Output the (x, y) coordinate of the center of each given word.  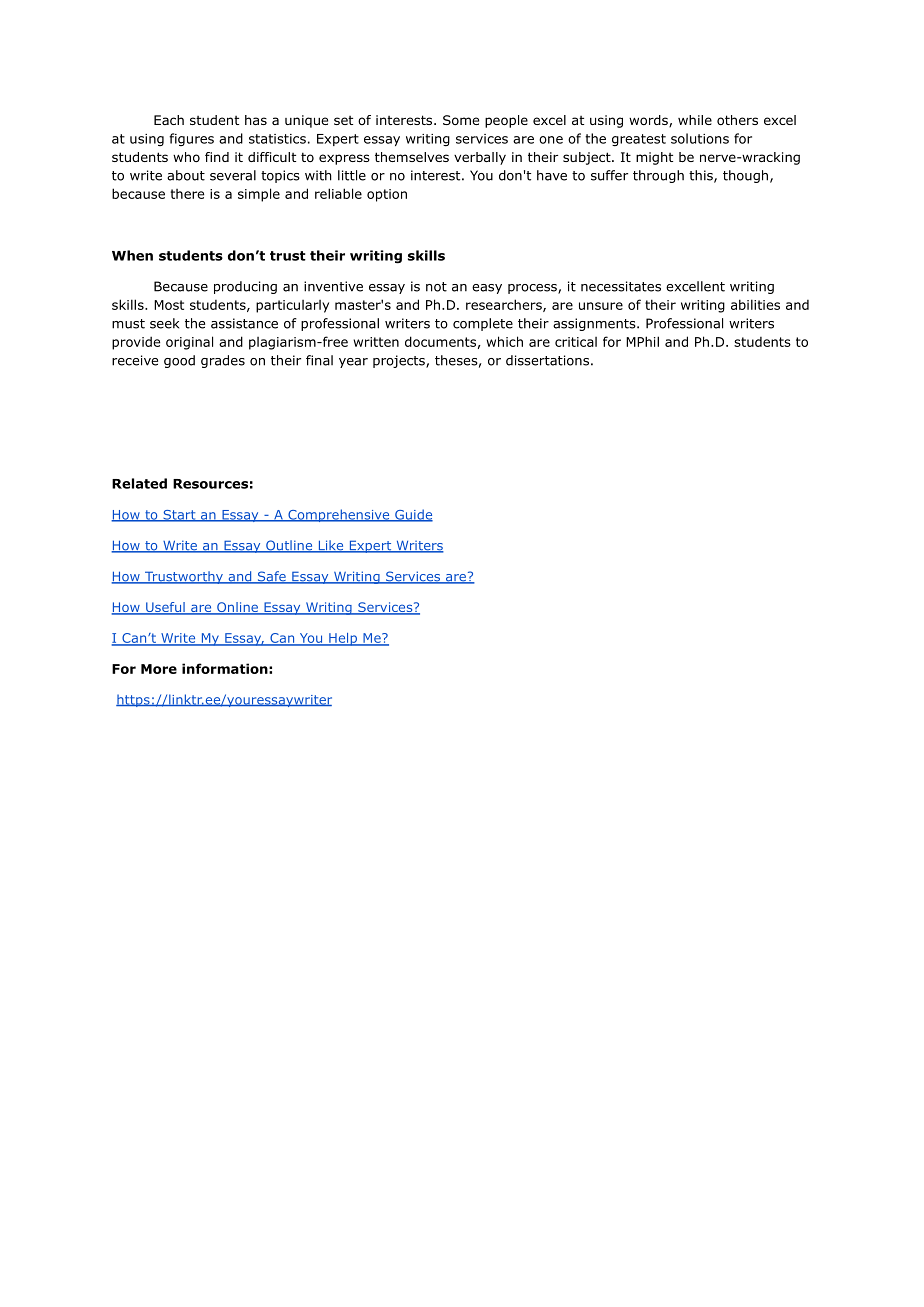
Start (179, 516)
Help (343, 639)
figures (191, 139)
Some (461, 120)
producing (245, 287)
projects (400, 361)
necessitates (621, 286)
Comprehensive (339, 515)
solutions (700, 138)
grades (223, 361)
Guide (413, 515)
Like (331, 546)
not (436, 287)
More (159, 669)
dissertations (547, 360)
